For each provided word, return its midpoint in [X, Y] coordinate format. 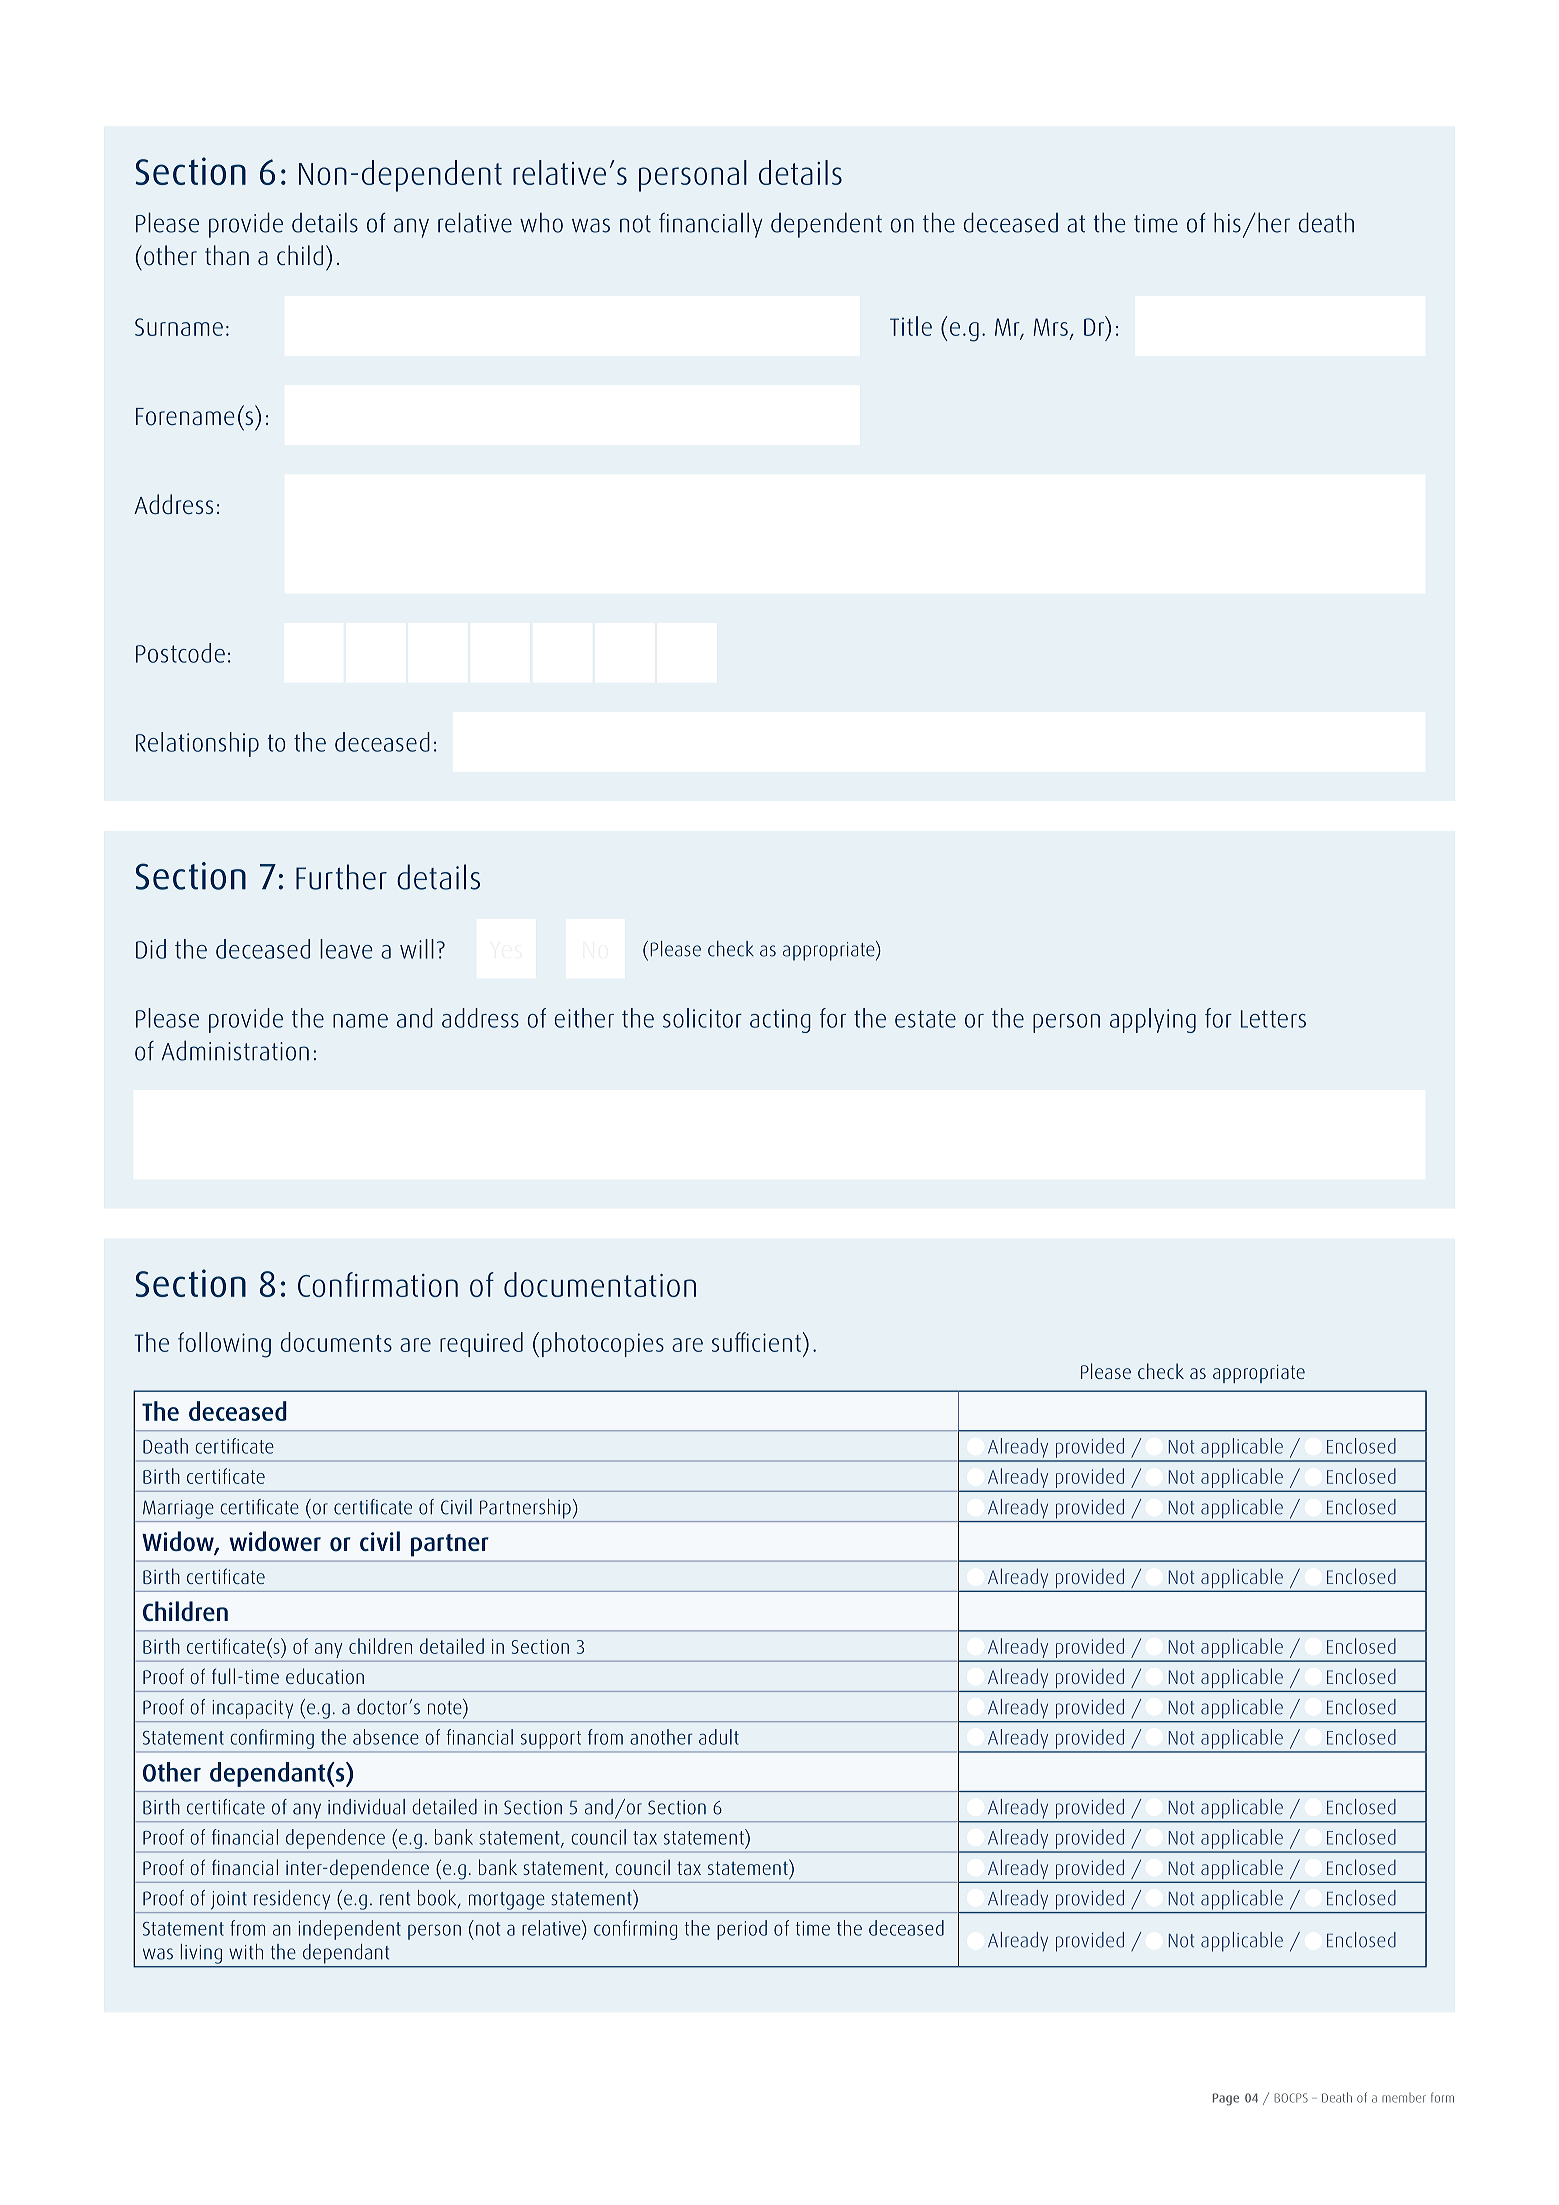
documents [336, 1342]
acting [780, 1021]
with [246, 1952]
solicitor [702, 1018]
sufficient [756, 1342]
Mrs [1051, 327]
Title [911, 326]
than [227, 255]
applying [1153, 1020]
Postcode [180, 653]
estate [925, 1019]
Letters [1273, 1019]
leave [346, 949]
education [325, 1676]
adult [719, 1737]
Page [1226, 2099]
